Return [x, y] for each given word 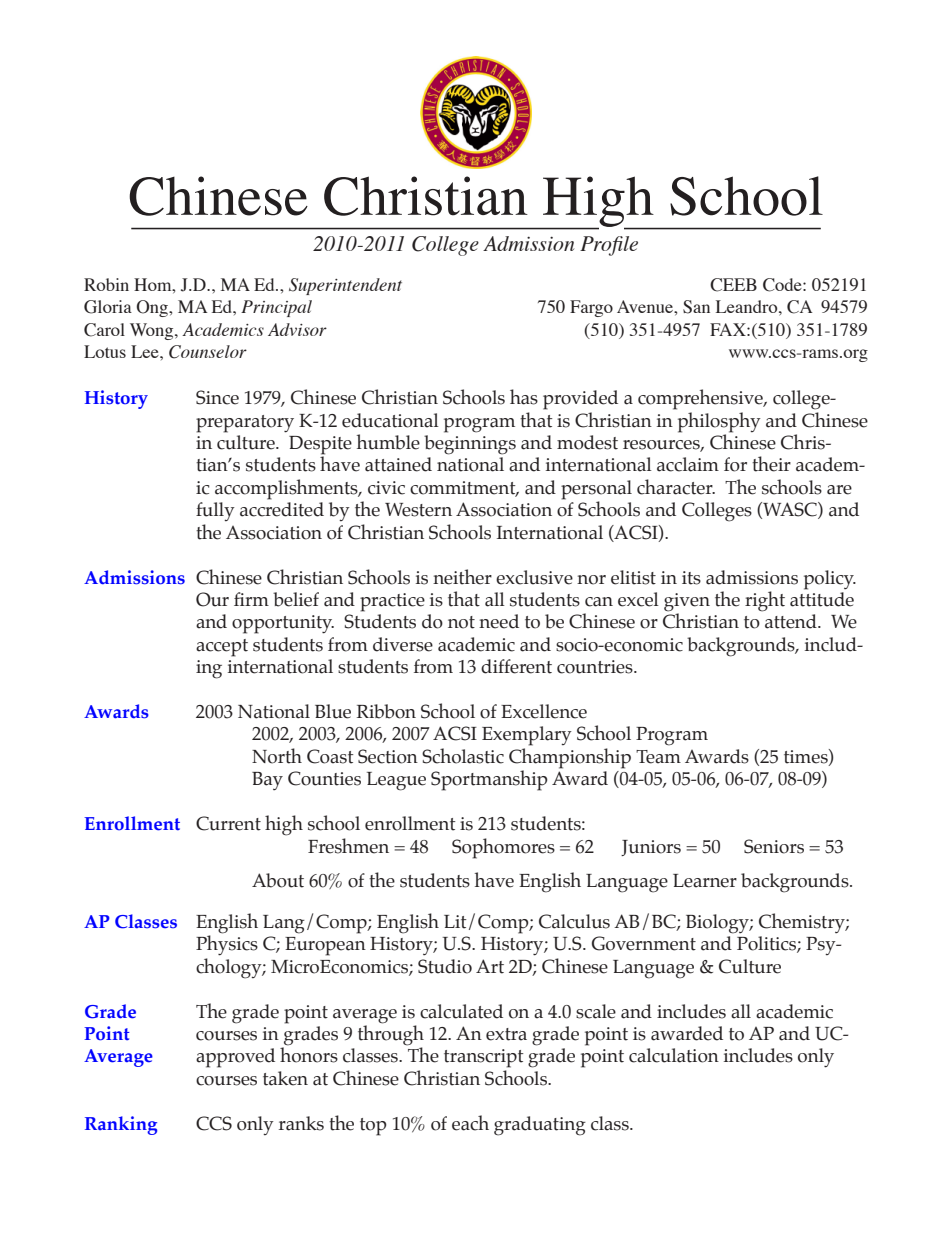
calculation [674, 1055]
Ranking [121, 1125]
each [470, 1123]
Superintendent [345, 286]
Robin [106, 284]
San [696, 307]
